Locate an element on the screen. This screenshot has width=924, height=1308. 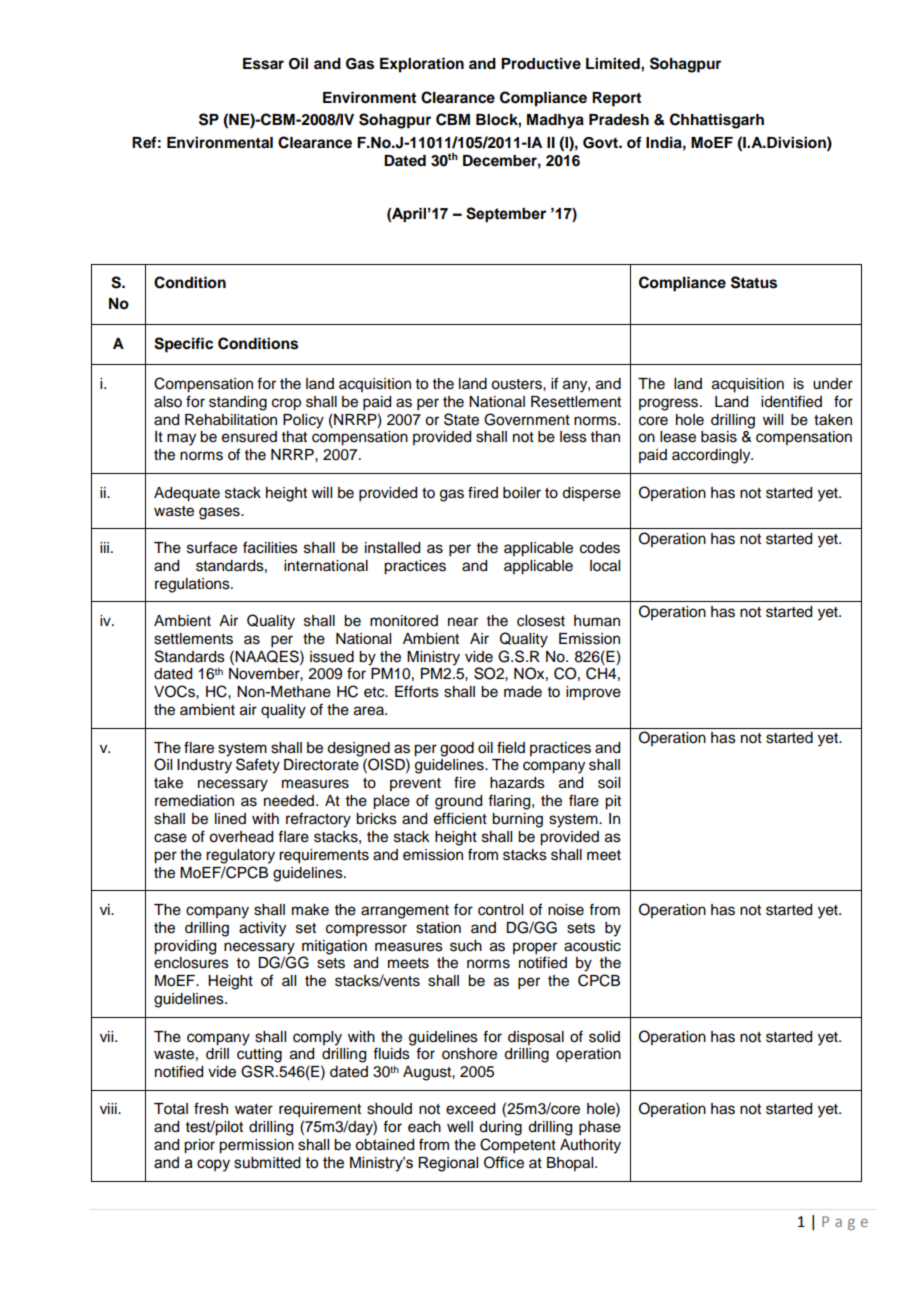
well is located at coordinates (460, 1127).
